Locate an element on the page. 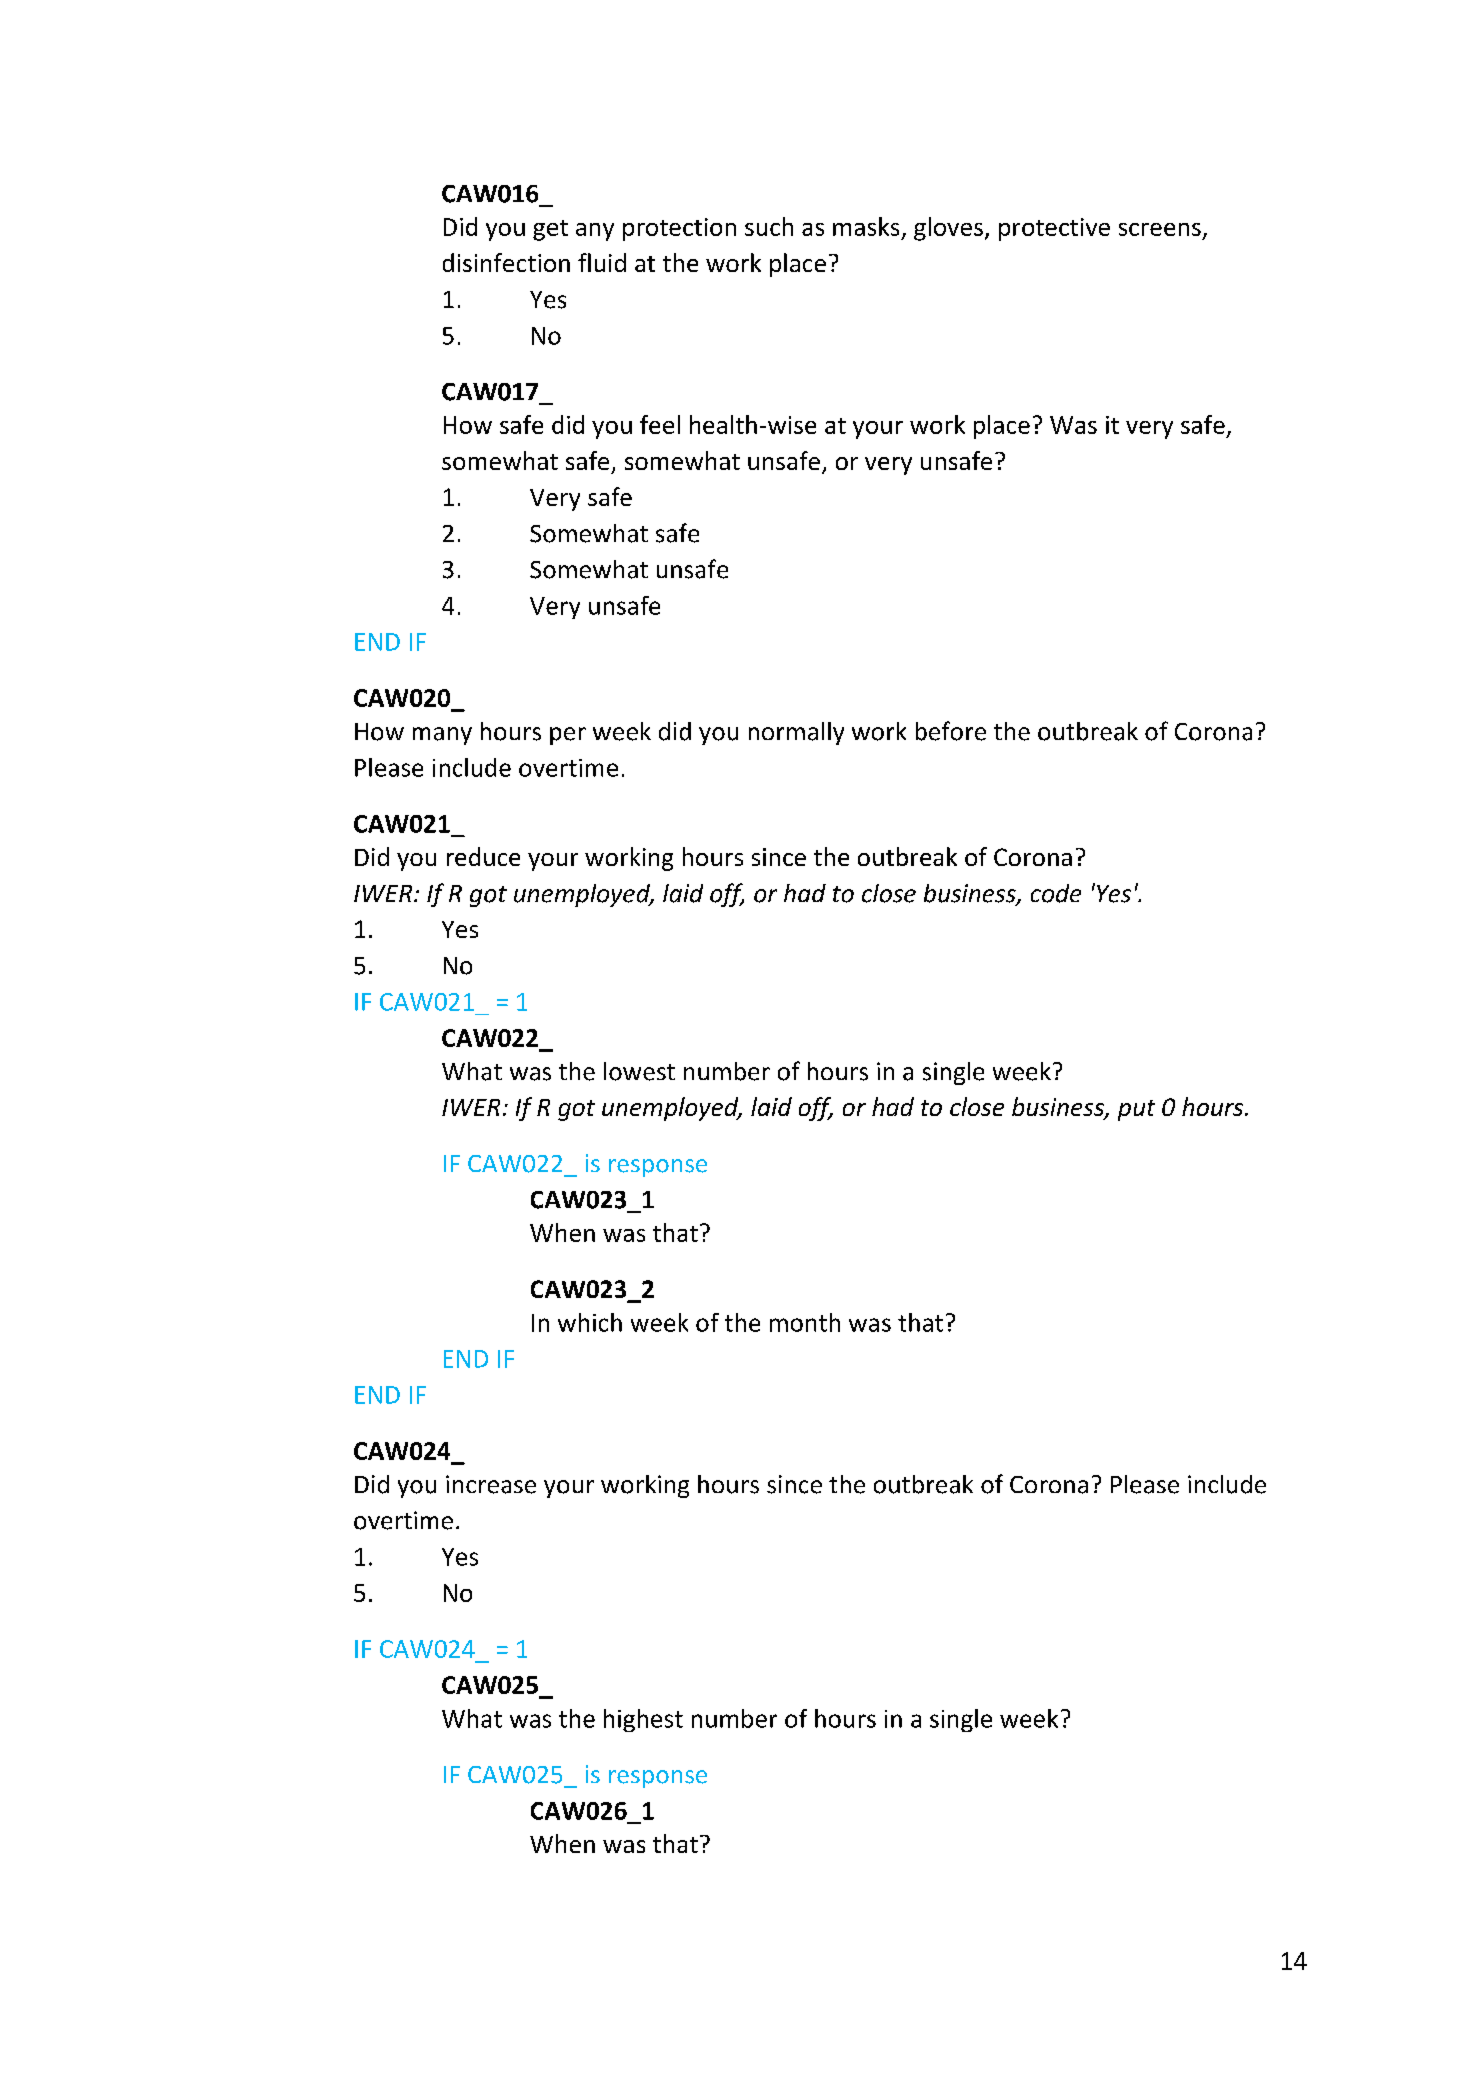  before is located at coordinates (951, 731).
